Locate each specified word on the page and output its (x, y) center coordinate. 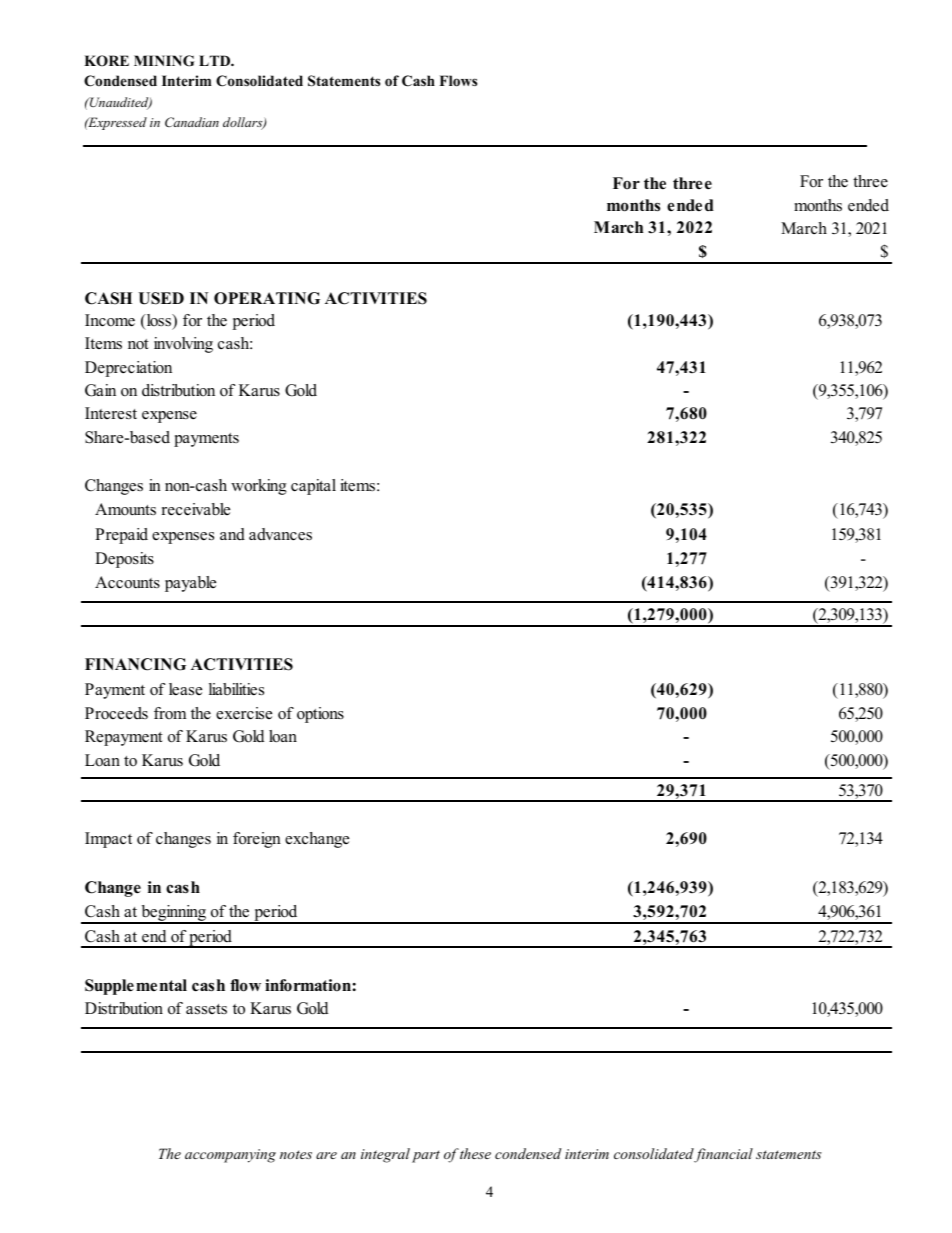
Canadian (192, 122)
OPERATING (267, 298)
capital (313, 487)
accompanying (230, 1156)
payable (190, 584)
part (426, 1156)
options (320, 715)
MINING (164, 61)
